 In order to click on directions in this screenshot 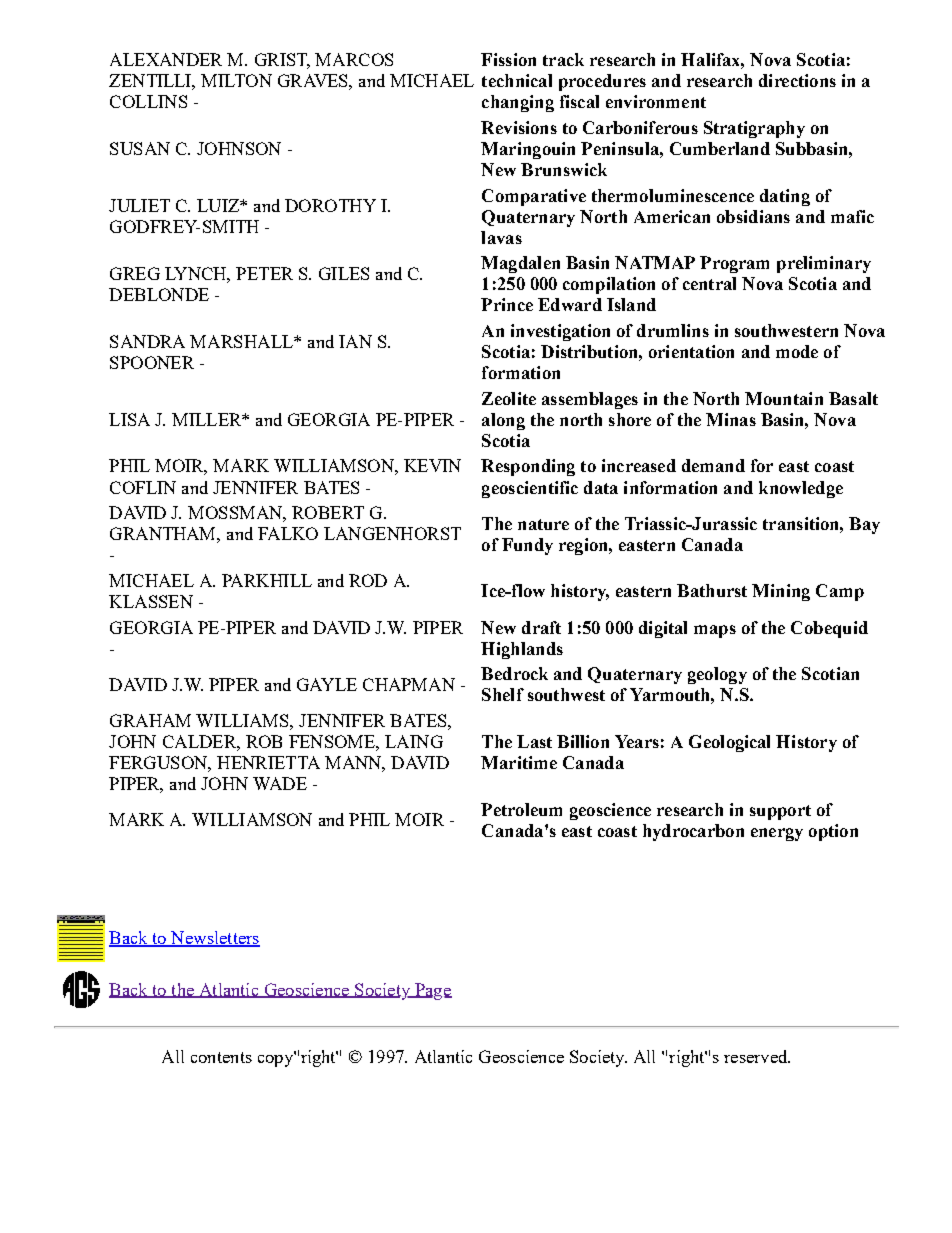, I will do `click(797, 80)`.
